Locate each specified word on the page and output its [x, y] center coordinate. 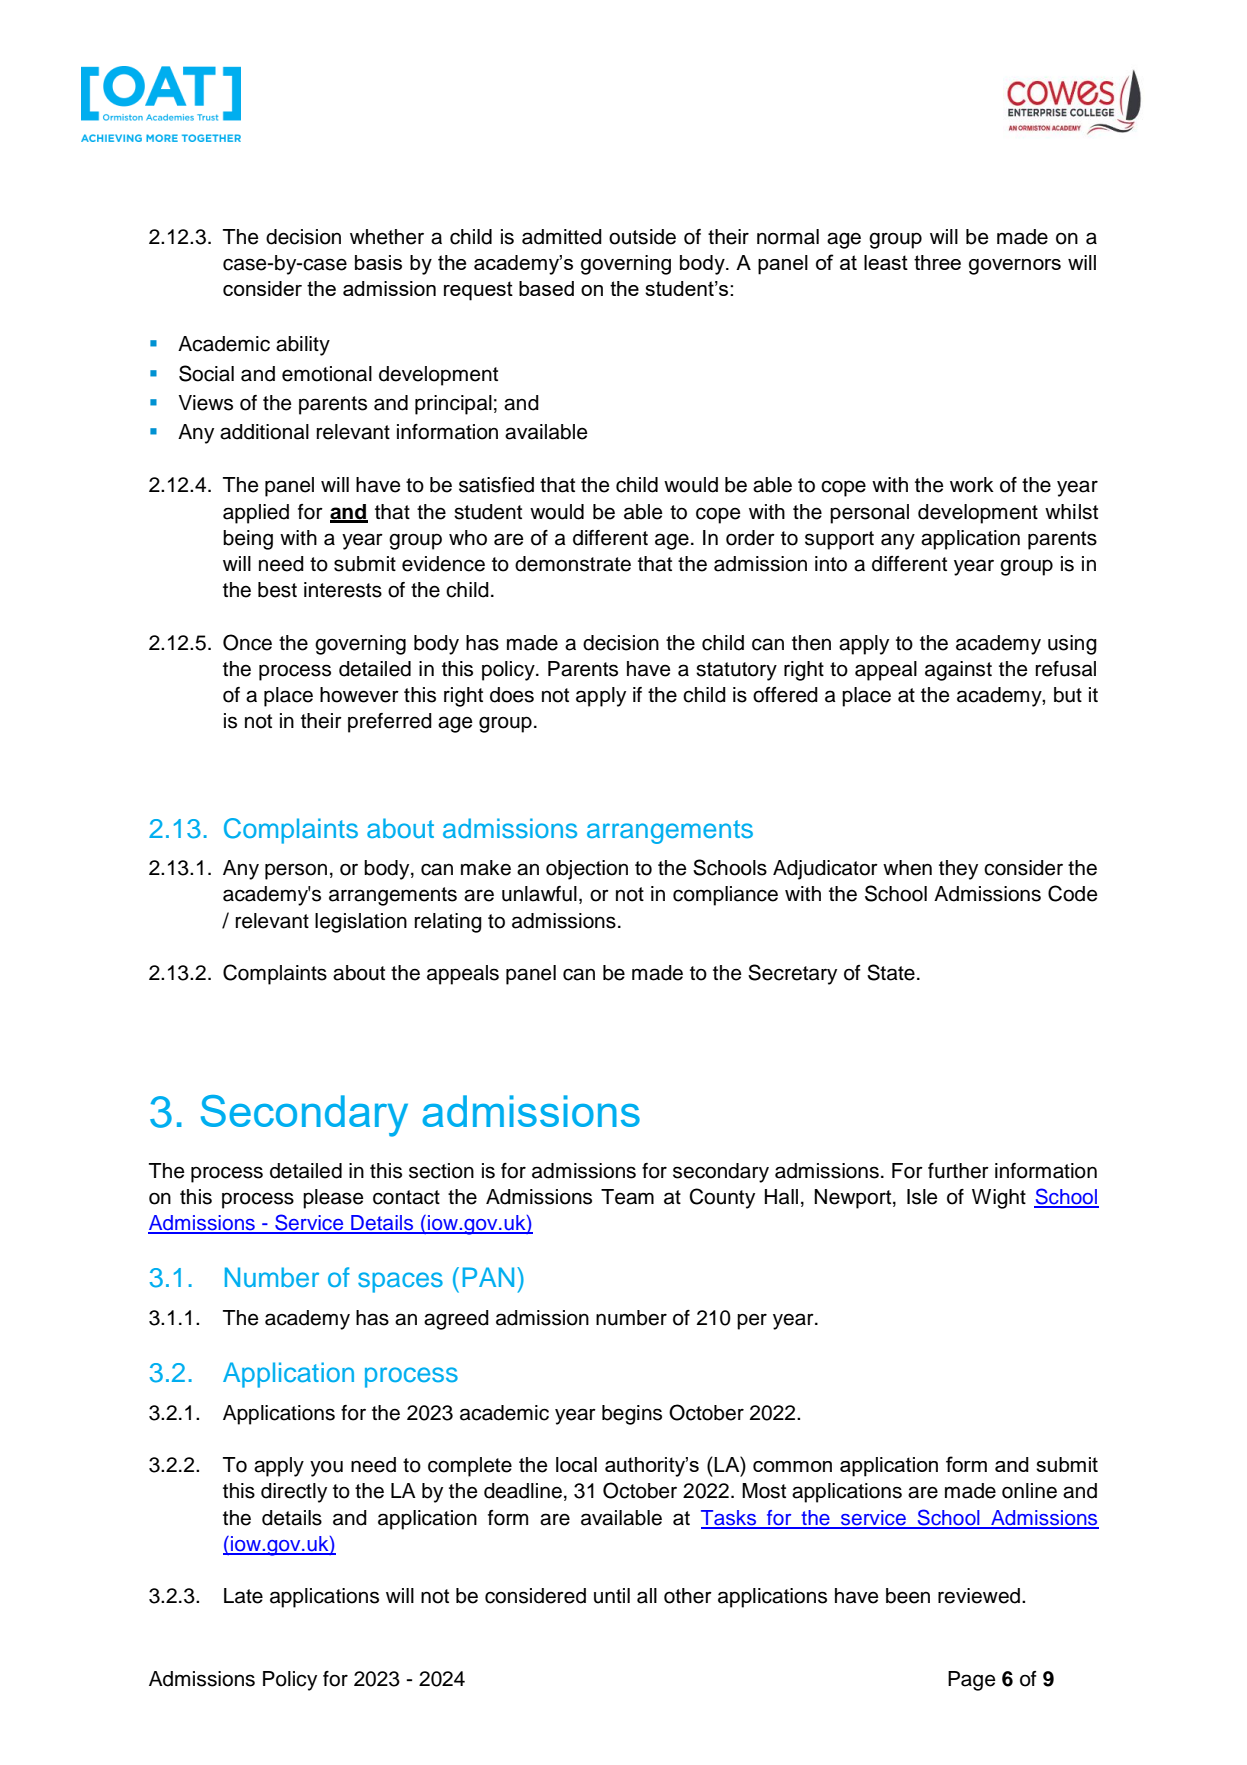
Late [243, 1596]
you [326, 1469]
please [333, 1199]
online [1029, 1491]
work [972, 485]
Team [627, 1197]
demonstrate [573, 564]
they [958, 870]
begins [632, 1415]
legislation [361, 923]
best [277, 590]
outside [642, 237]
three [937, 262]
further [958, 1171]
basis [378, 262]
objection [587, 870]
